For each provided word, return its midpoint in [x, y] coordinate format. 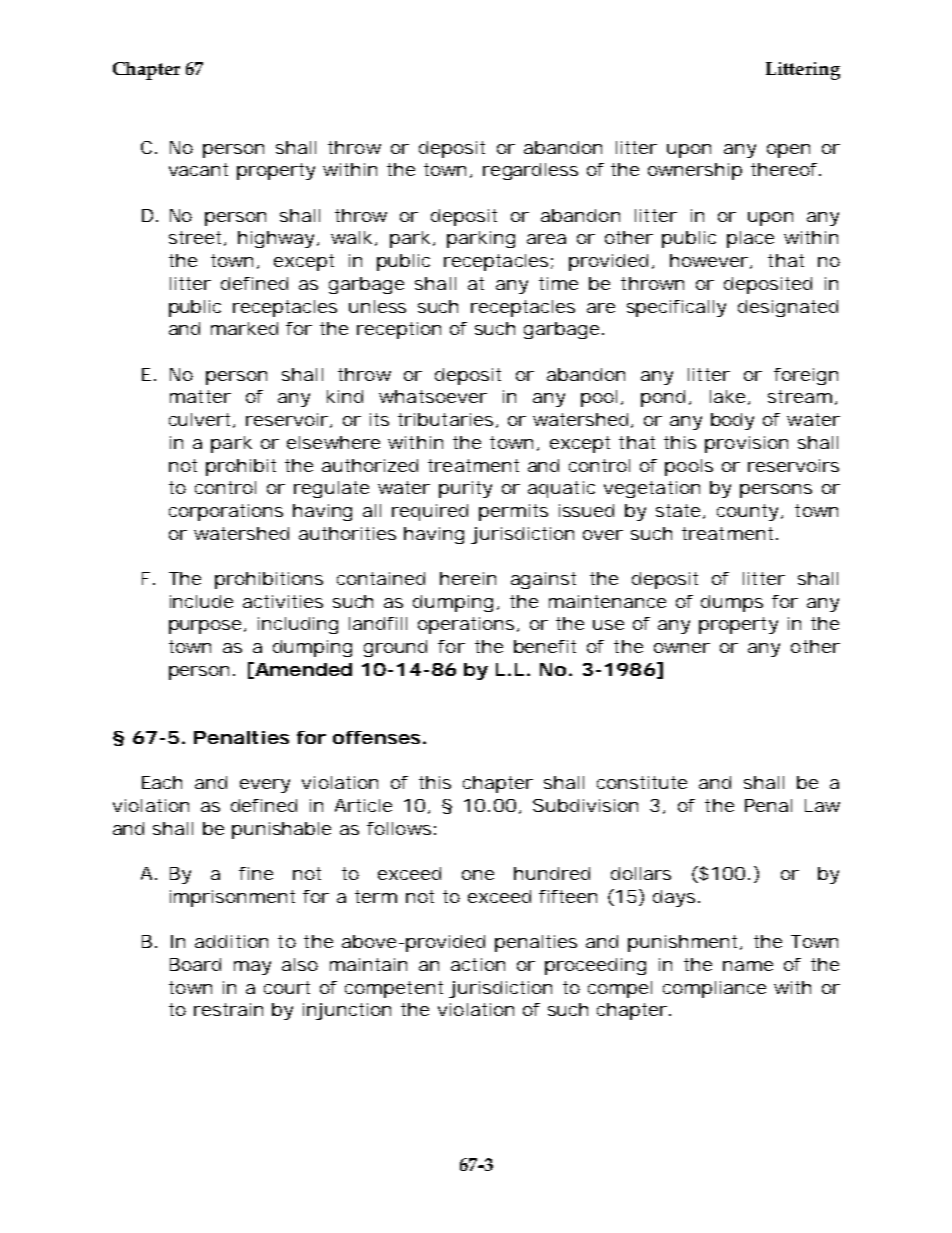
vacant [198, 169]
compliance [714, 989]
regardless [530, 171]
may [252, 968]
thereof [786, 169]
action [478, 964]
